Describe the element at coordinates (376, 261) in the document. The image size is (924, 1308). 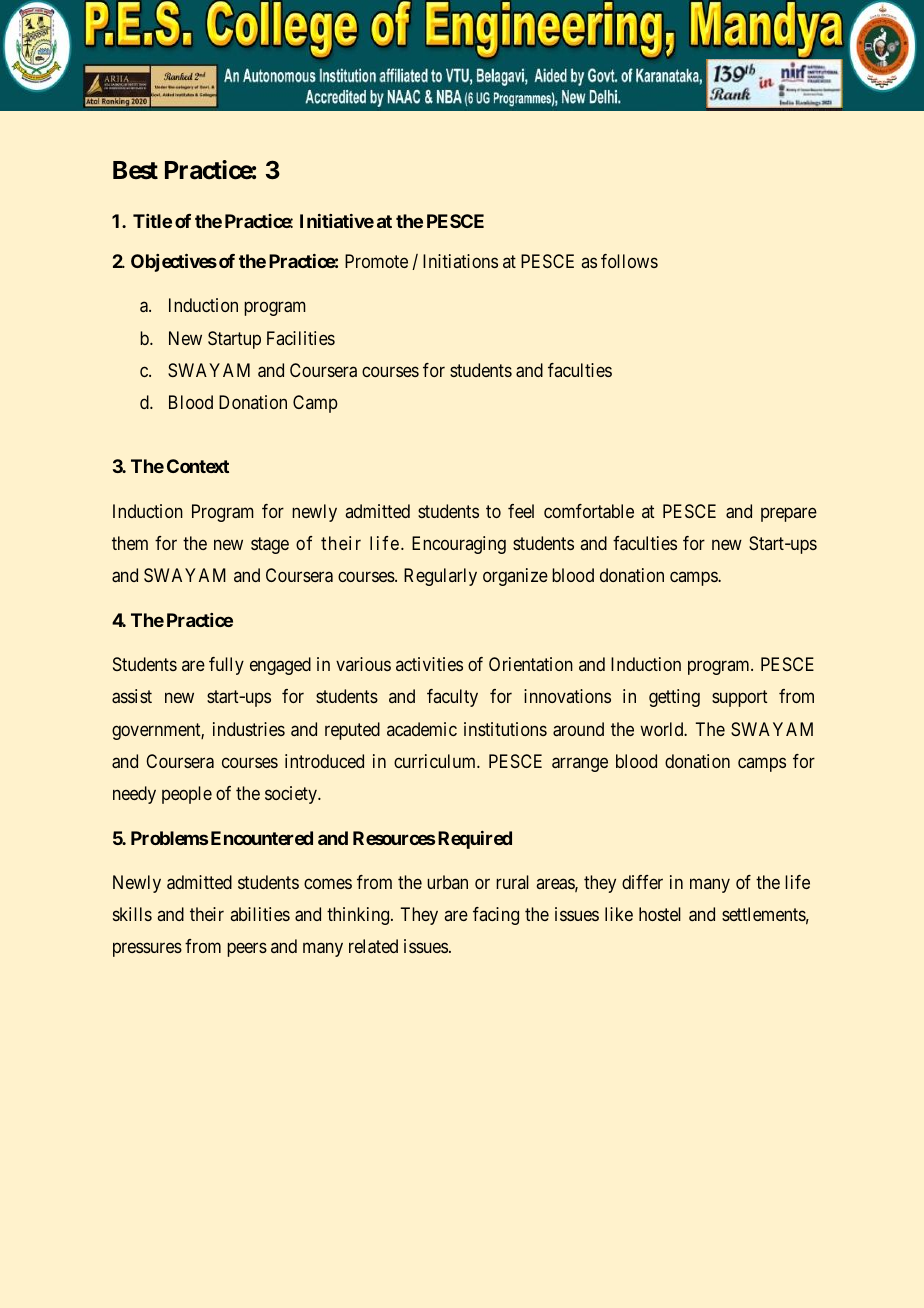
I see `Promote` at that location.
